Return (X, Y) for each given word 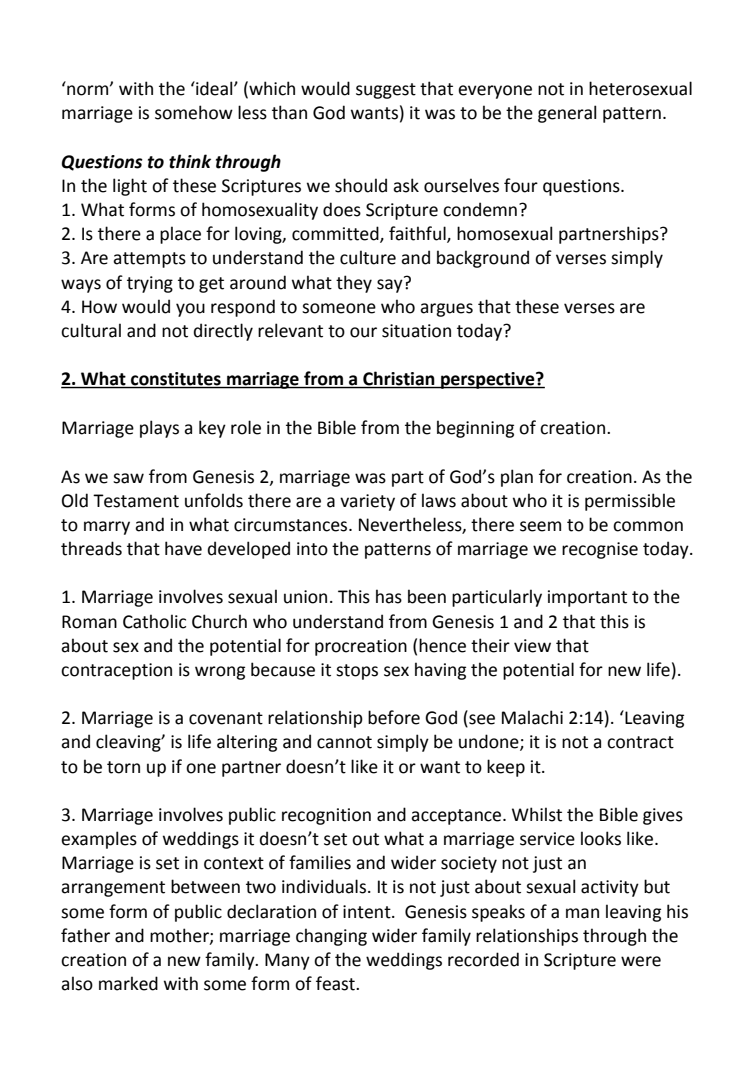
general (567, 114)
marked (128, 983)
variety (367, 502)
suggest (386, 91)
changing (331, 937)
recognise (600, 550)
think (190, 161)
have (183, 548)
